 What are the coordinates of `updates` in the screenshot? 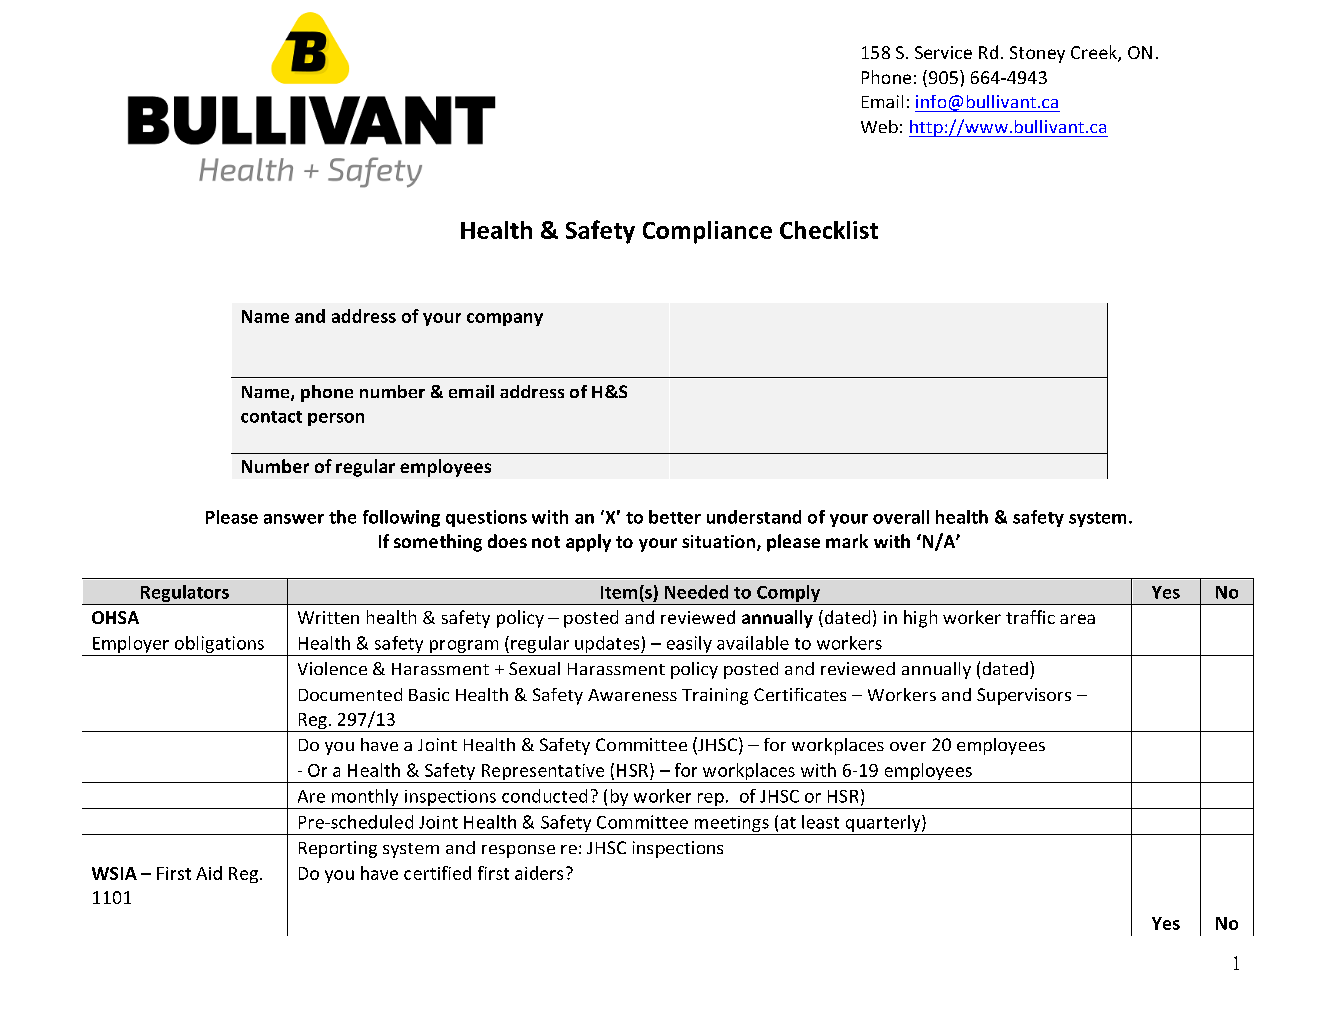 It's located at (607, 646).
